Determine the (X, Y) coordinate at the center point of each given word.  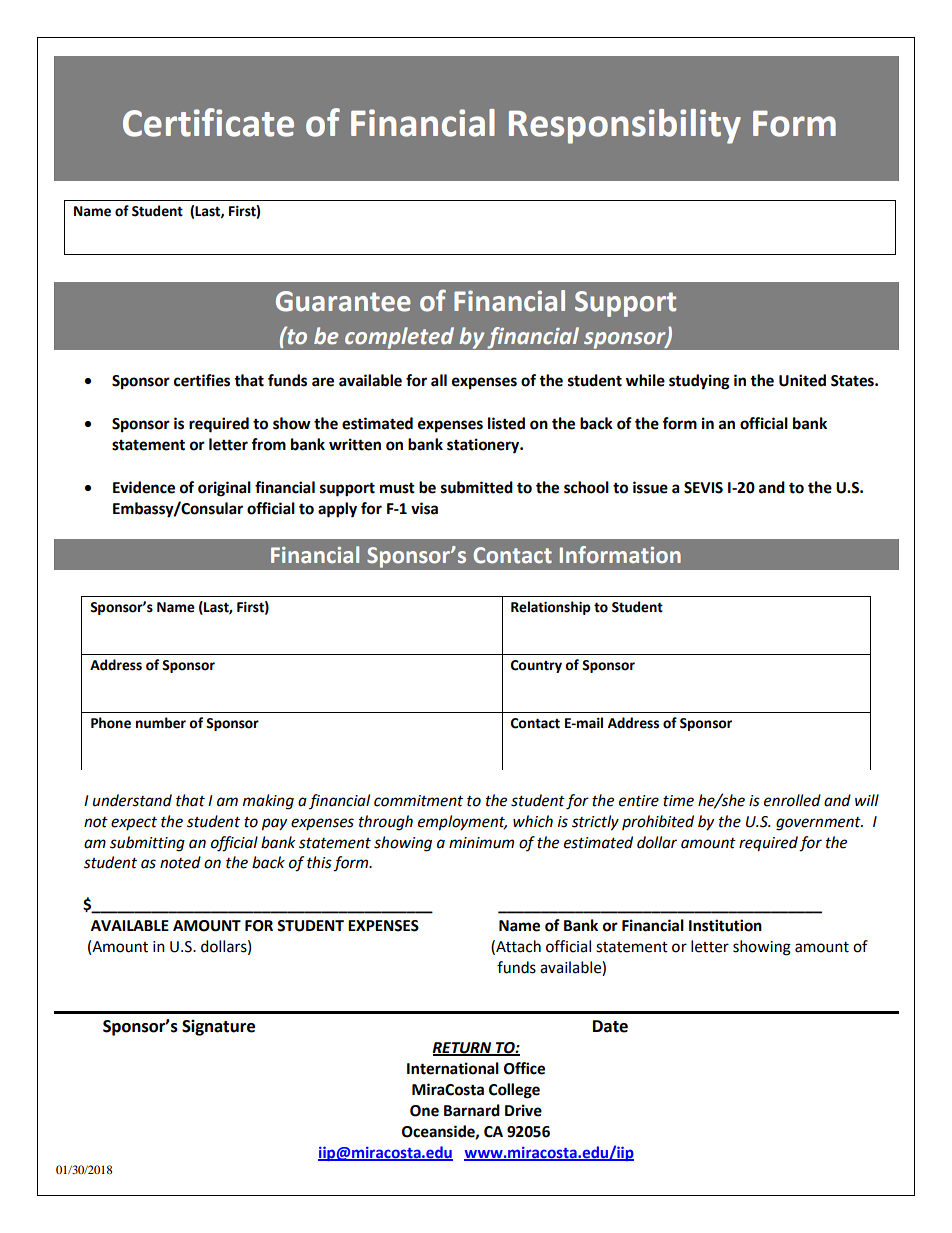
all (439, 380)
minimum (481, 843)
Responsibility (625, 126)
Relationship (550, 608)
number (161, 723)
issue (650, 487)
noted (180, 862)
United (802, 380)
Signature (218, 1027)
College (514, 1091)
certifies (202, 380)
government (819, 824)
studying (699, 382)
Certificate (208, 122)
